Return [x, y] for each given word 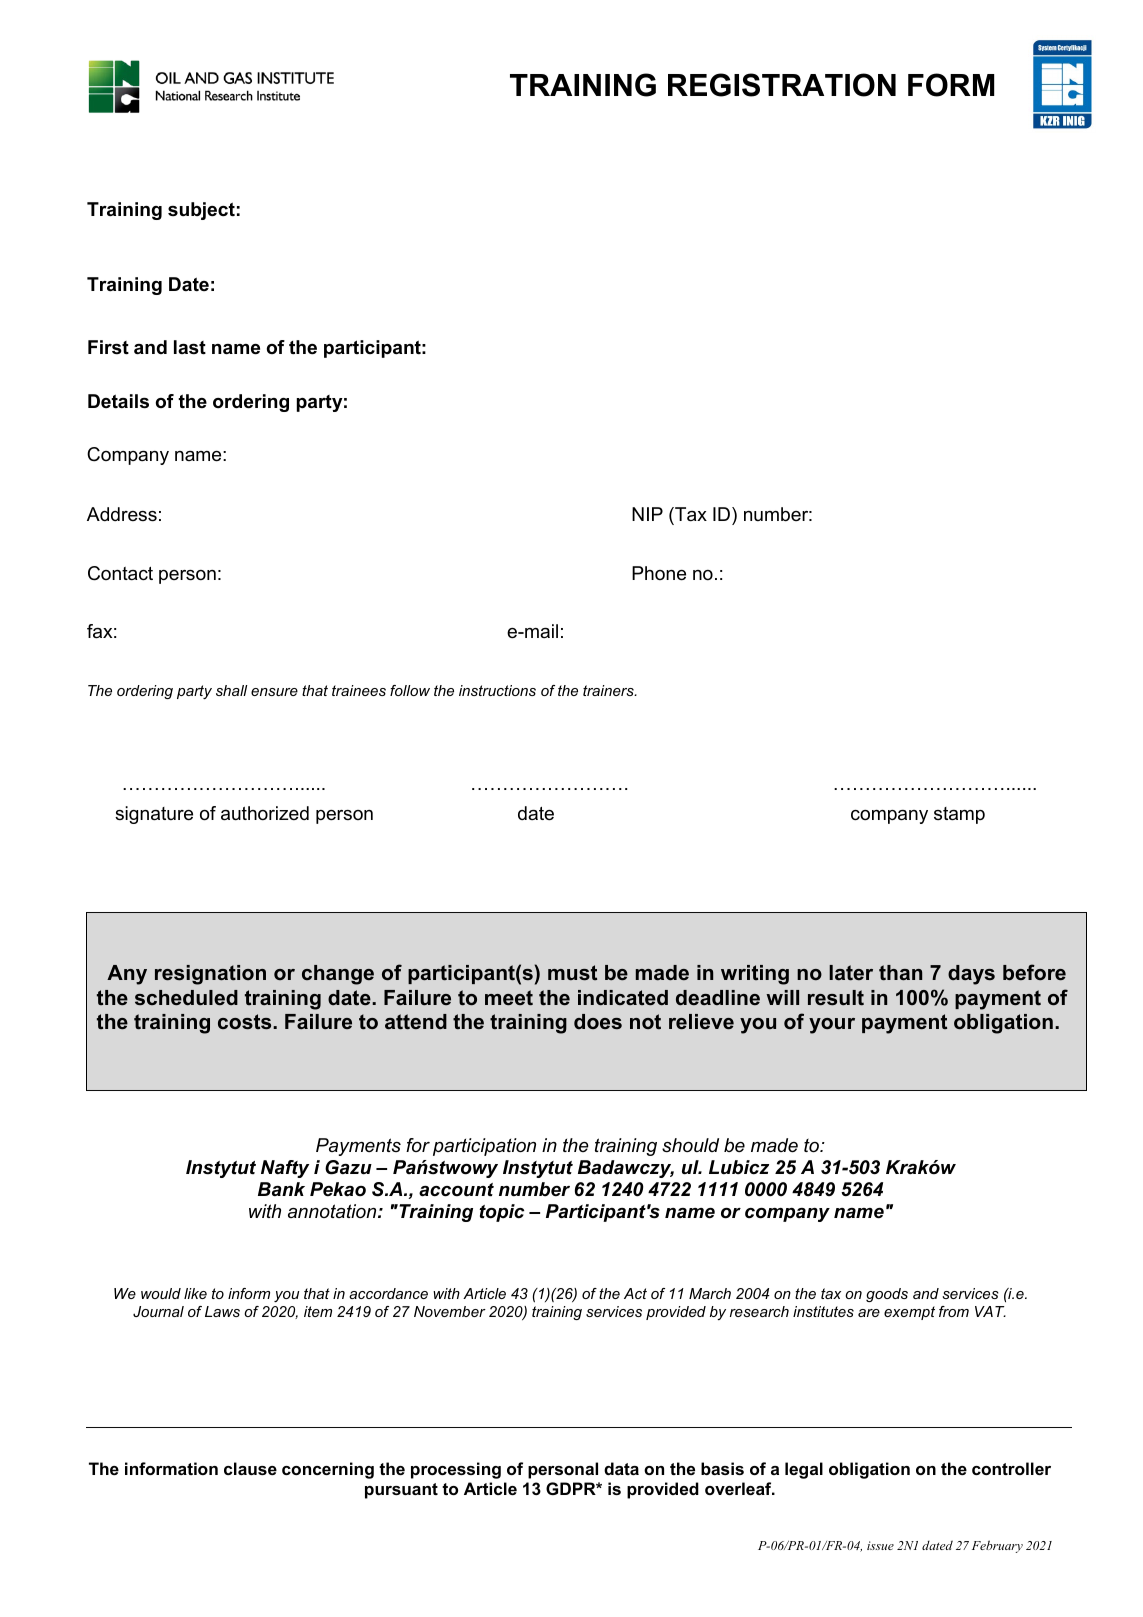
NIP [647, 514]
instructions [497, 690]
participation [484, 1147]
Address [122, 514]
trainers [609, 690]
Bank [281, 1189]
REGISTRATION [782, 85]
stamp [959, 815]
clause [250, 1468]
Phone [659, 573]
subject [201, 211]
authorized [265, 813]
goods [887, 1295]
